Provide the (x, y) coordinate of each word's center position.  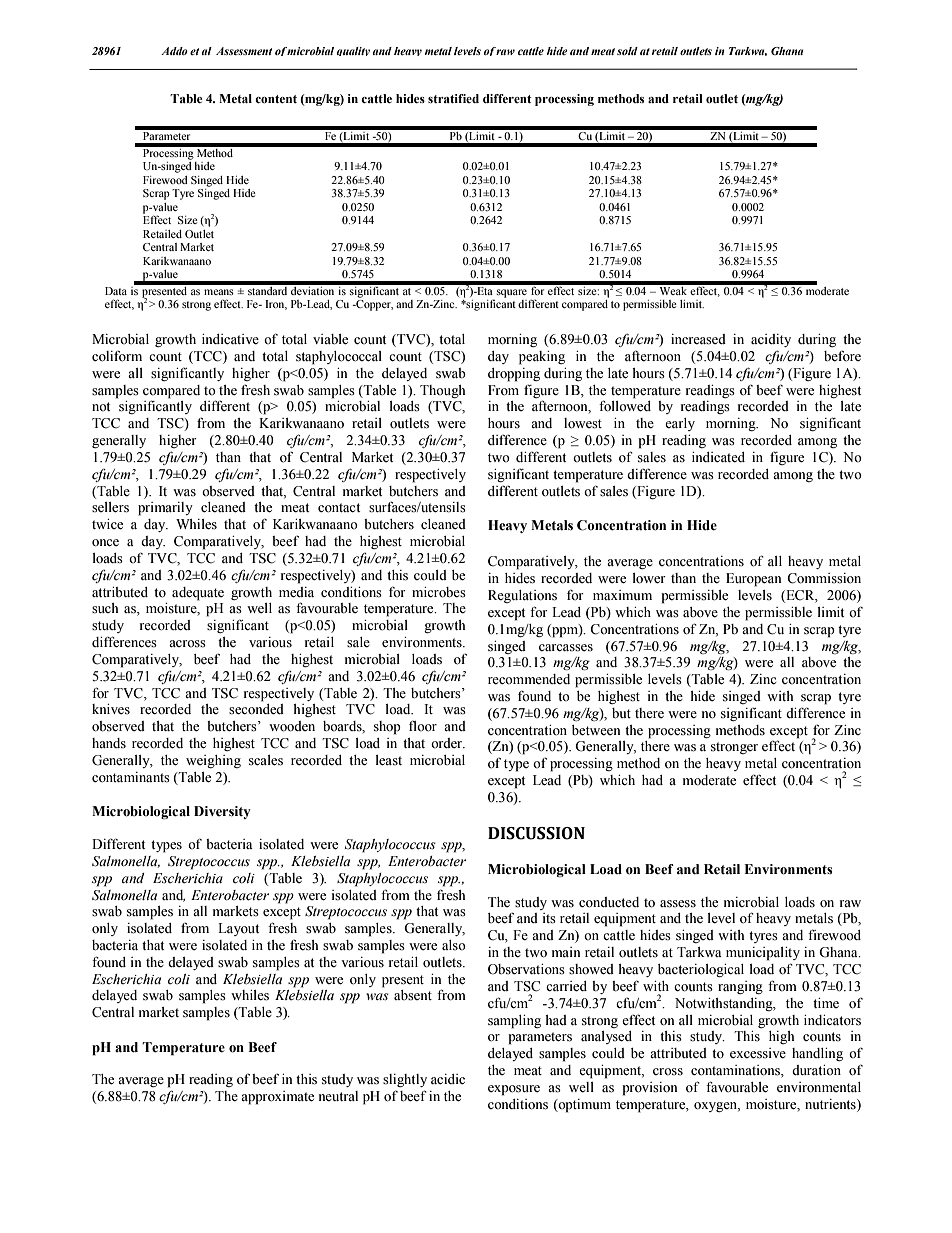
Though (442, 391)
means (219, 292)
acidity (771, 340)
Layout (238, 929)
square (511, 293)
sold (627, 51)
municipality (763, 954)
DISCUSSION (536, 833)
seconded (256, 709)
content (276, 99)
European (753, 580)
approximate (277, 1098)
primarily (165, 509)
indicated (718, 457)
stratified (453, 98)
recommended (529, 679)
